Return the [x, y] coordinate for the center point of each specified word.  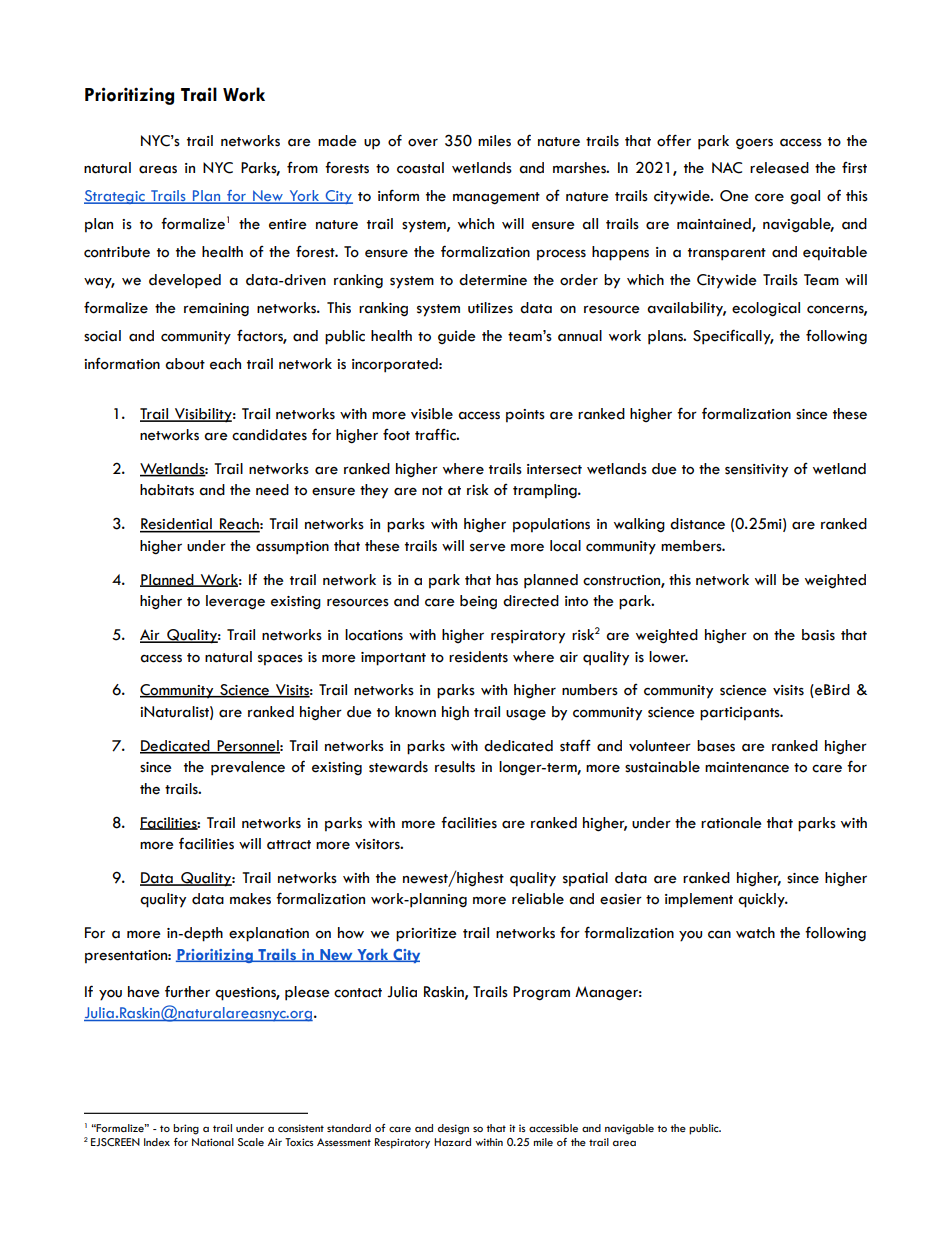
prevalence [248, 768]
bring [186, 1129]
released [779, 168]
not [432, 491]
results [455, 767]
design [453, 1129]
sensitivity [756, 471]
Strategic [115, 197]
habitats [167, 490]
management [496, 198]
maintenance [747, 767]
